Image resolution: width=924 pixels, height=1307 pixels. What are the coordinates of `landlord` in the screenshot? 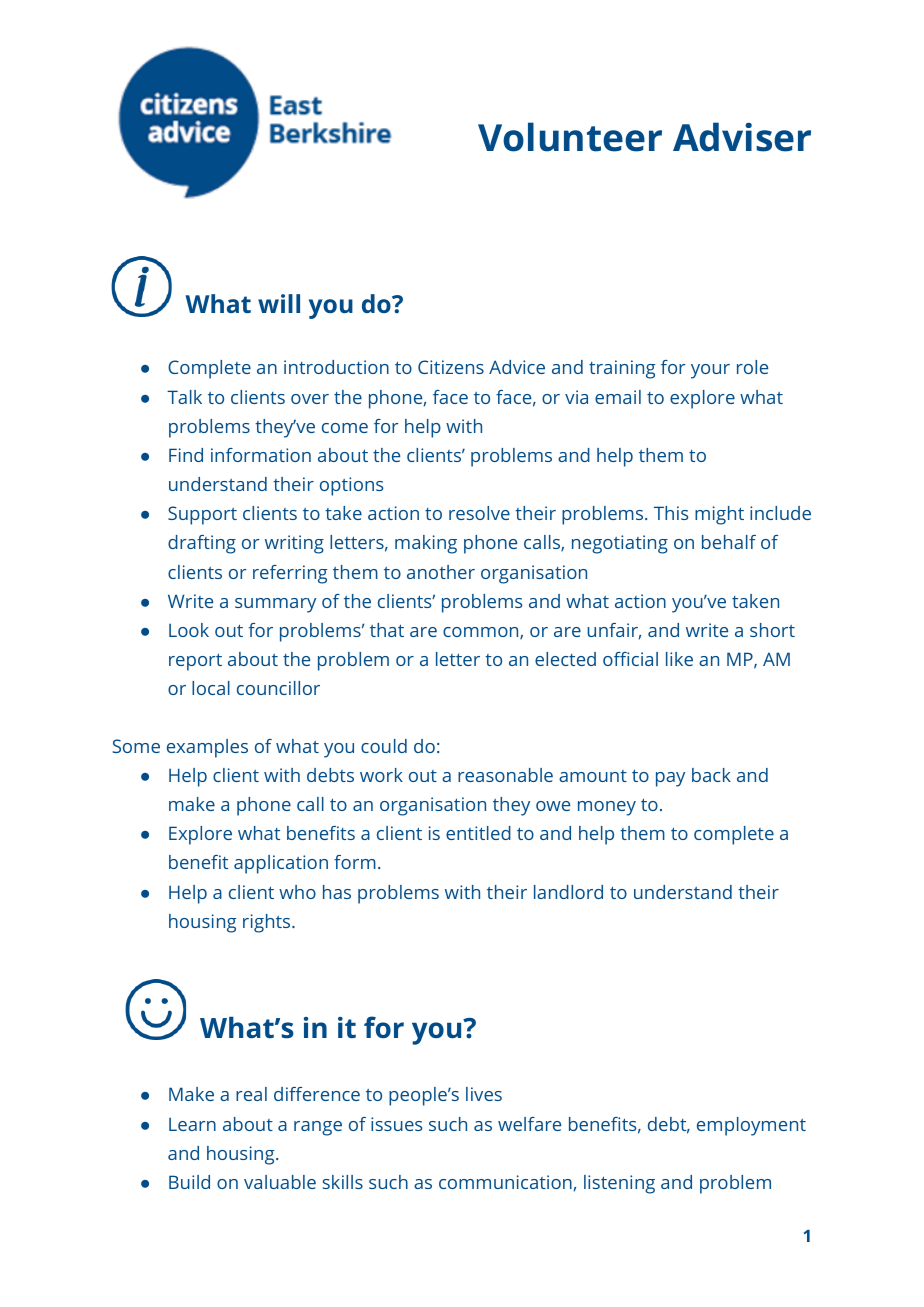 It's located at (568, 892).
